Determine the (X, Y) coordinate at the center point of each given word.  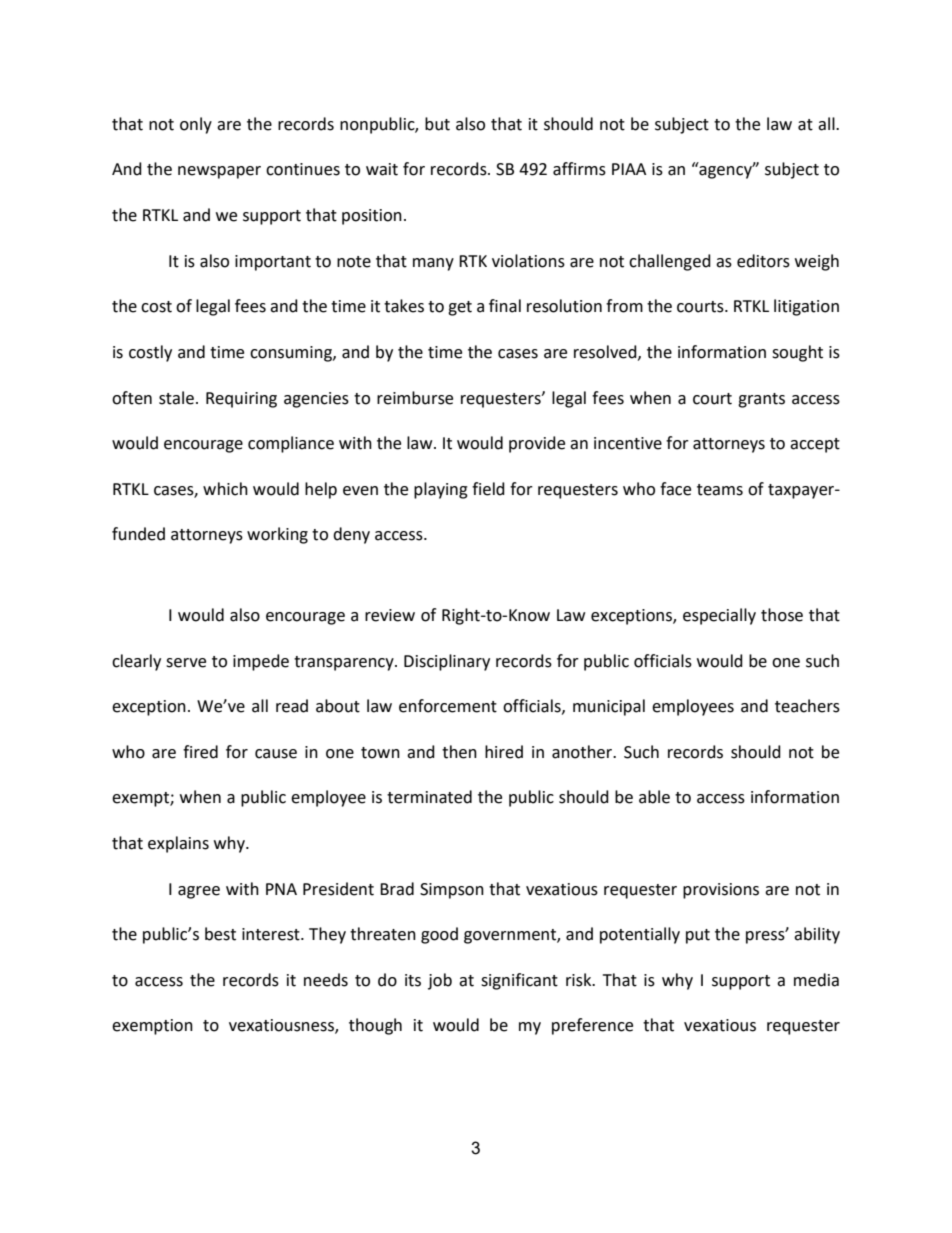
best (220, 934)
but (437, 124)
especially (719, 616)
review (390, 615)
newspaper (219, 172)
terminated (429, 797)
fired (200, 752)
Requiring (241, 400)
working (277, 535)
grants (761, 400)
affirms (579, 169)
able (654, 797)
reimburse (415, 398)
